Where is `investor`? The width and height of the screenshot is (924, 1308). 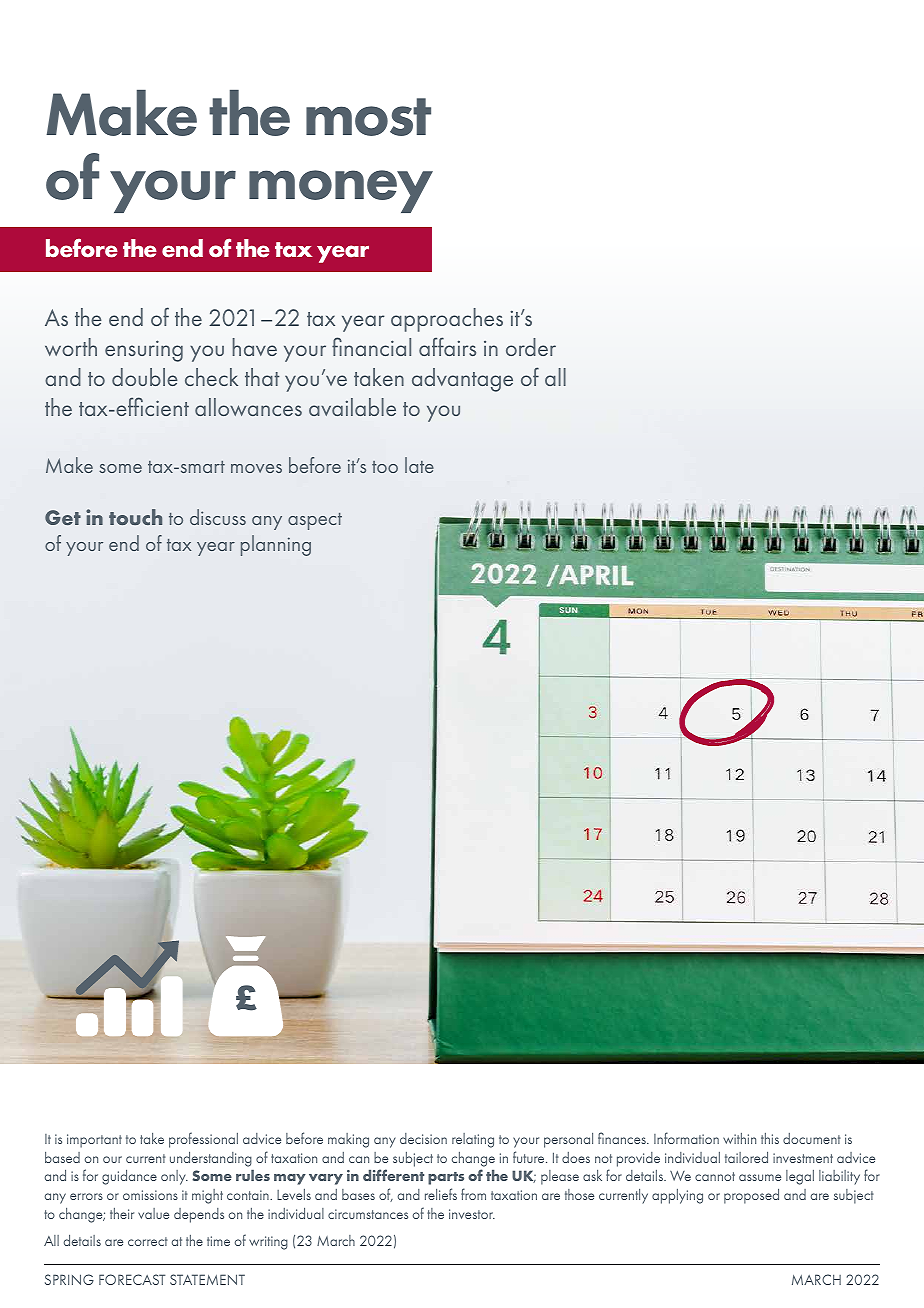 investor is located at coordinates (472, 1214).
